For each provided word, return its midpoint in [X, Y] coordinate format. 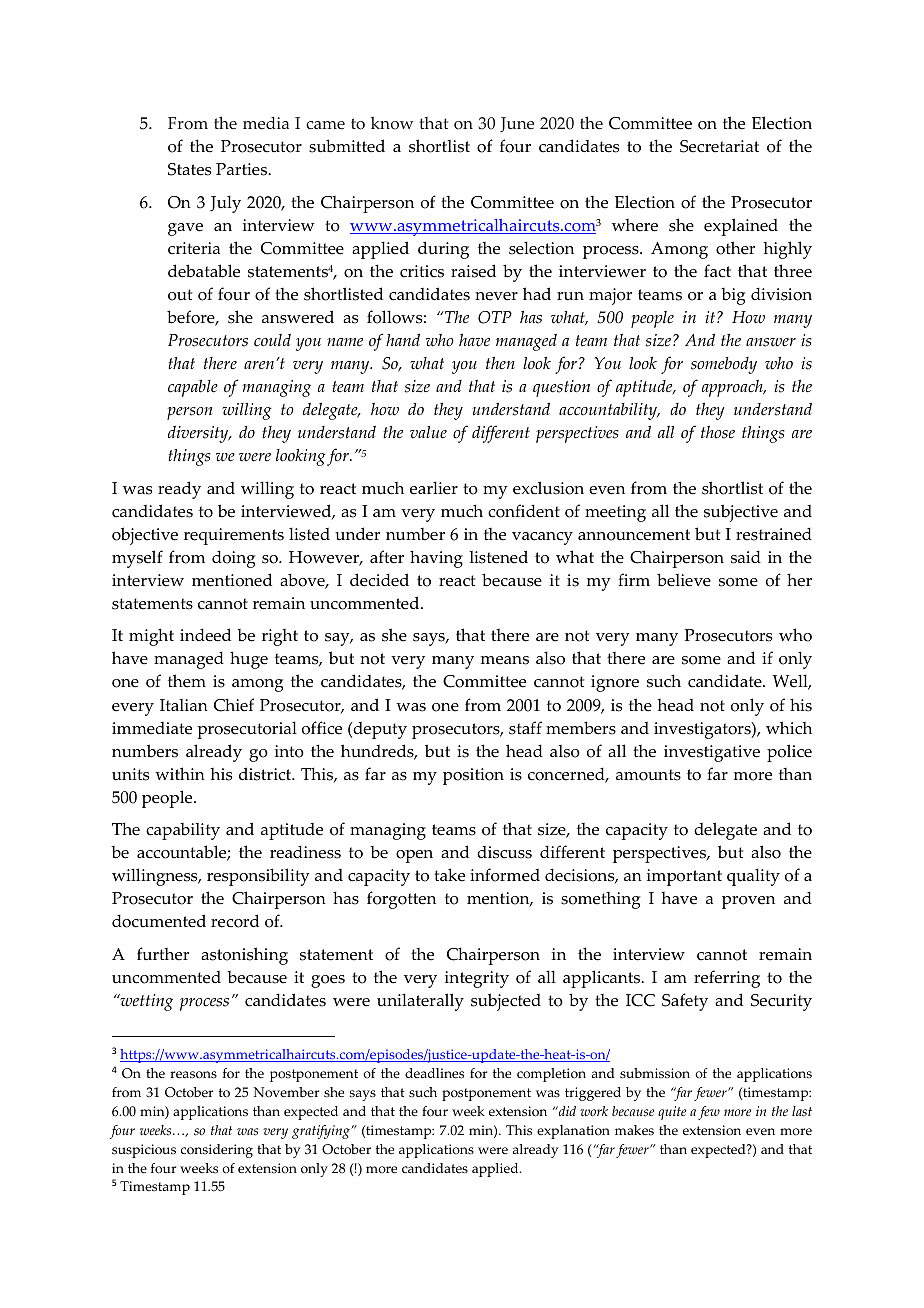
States [189, 169]
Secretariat [719, 146]
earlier [434, 488]
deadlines [434, 1073]
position [473, 776]
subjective [741, 513]
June [517, 124]
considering [217, 1151]
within [180, 773]
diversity [199, 434]
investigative [712, 753]
